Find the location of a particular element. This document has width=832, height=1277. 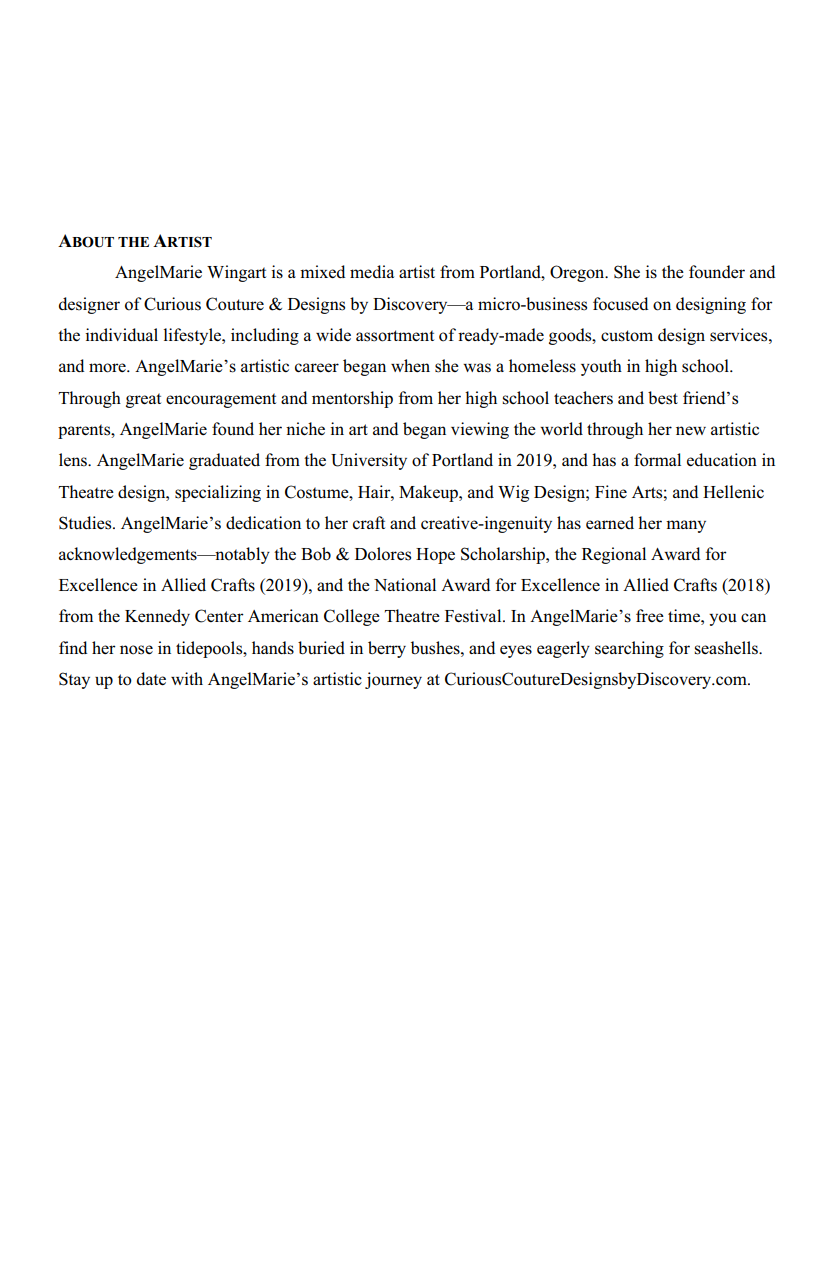

focused is located at coordinates (620, 304).
